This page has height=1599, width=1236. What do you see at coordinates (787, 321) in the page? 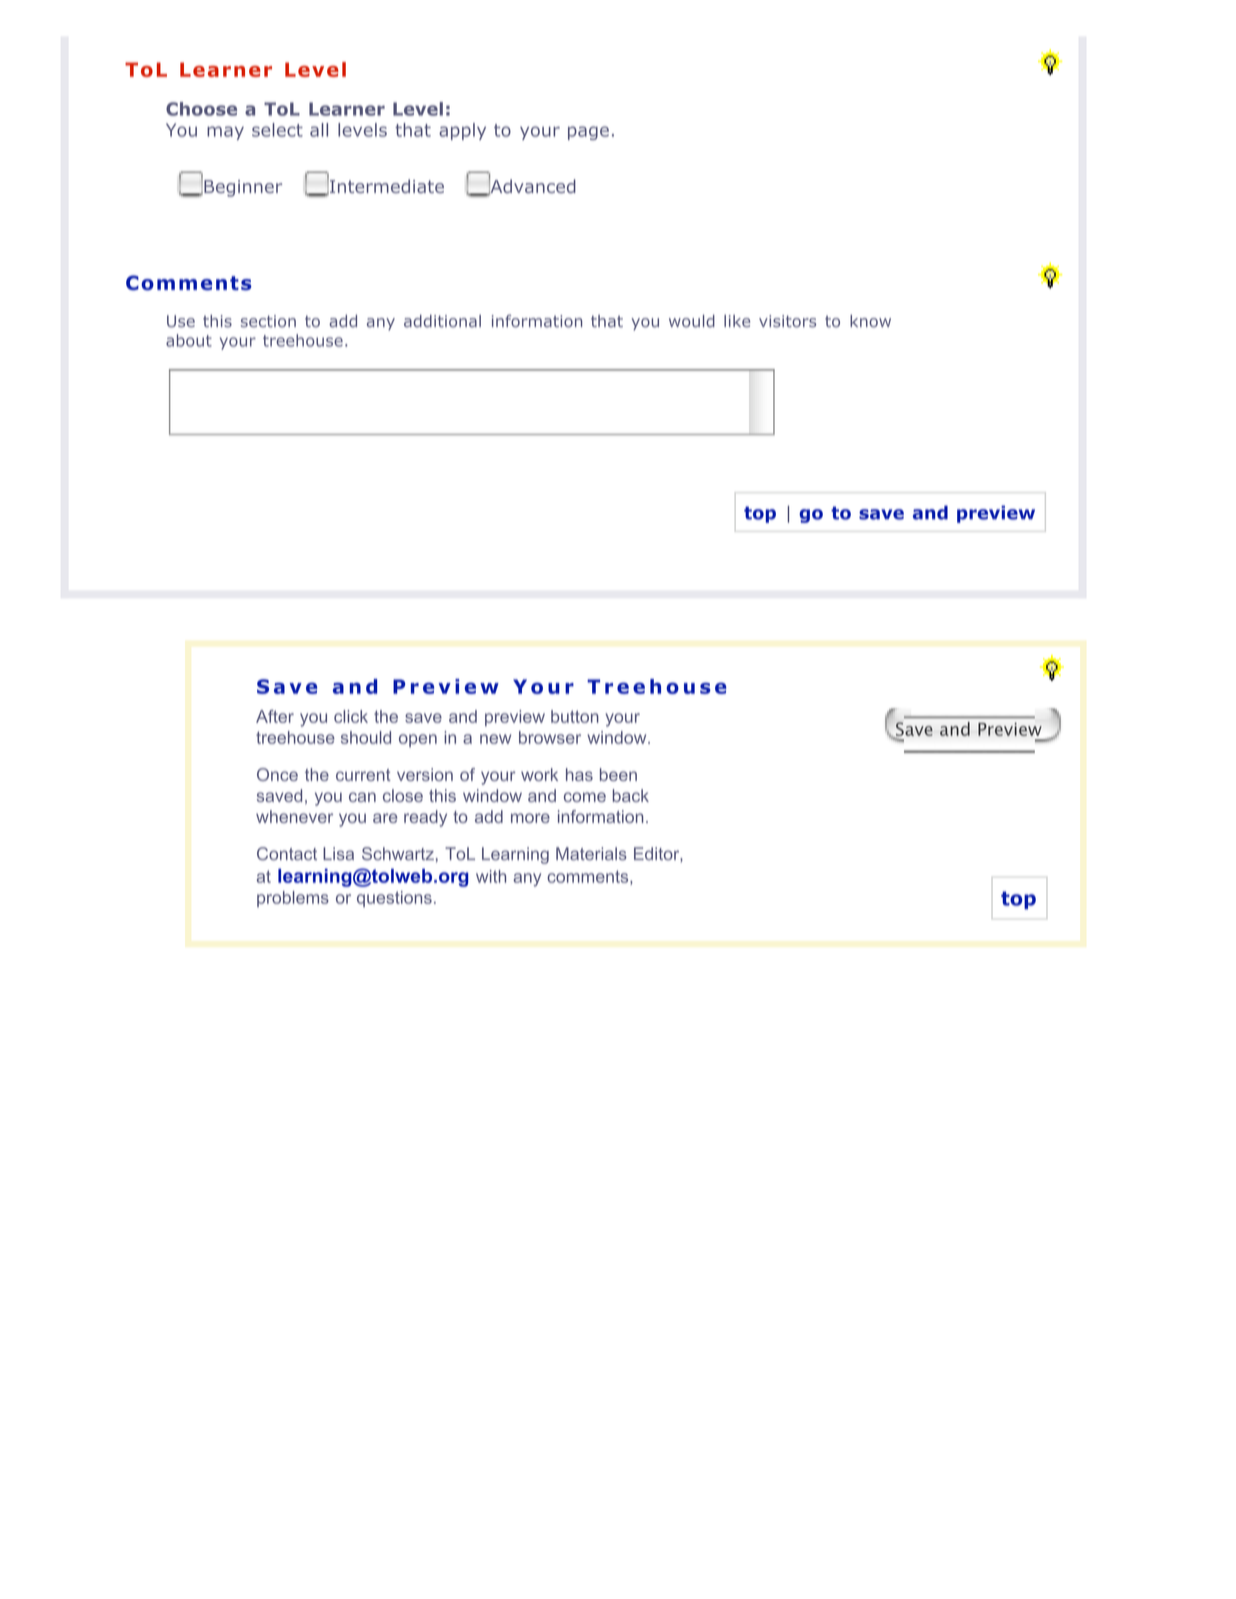
I see `visitors` at bounding box center [787, 321].
